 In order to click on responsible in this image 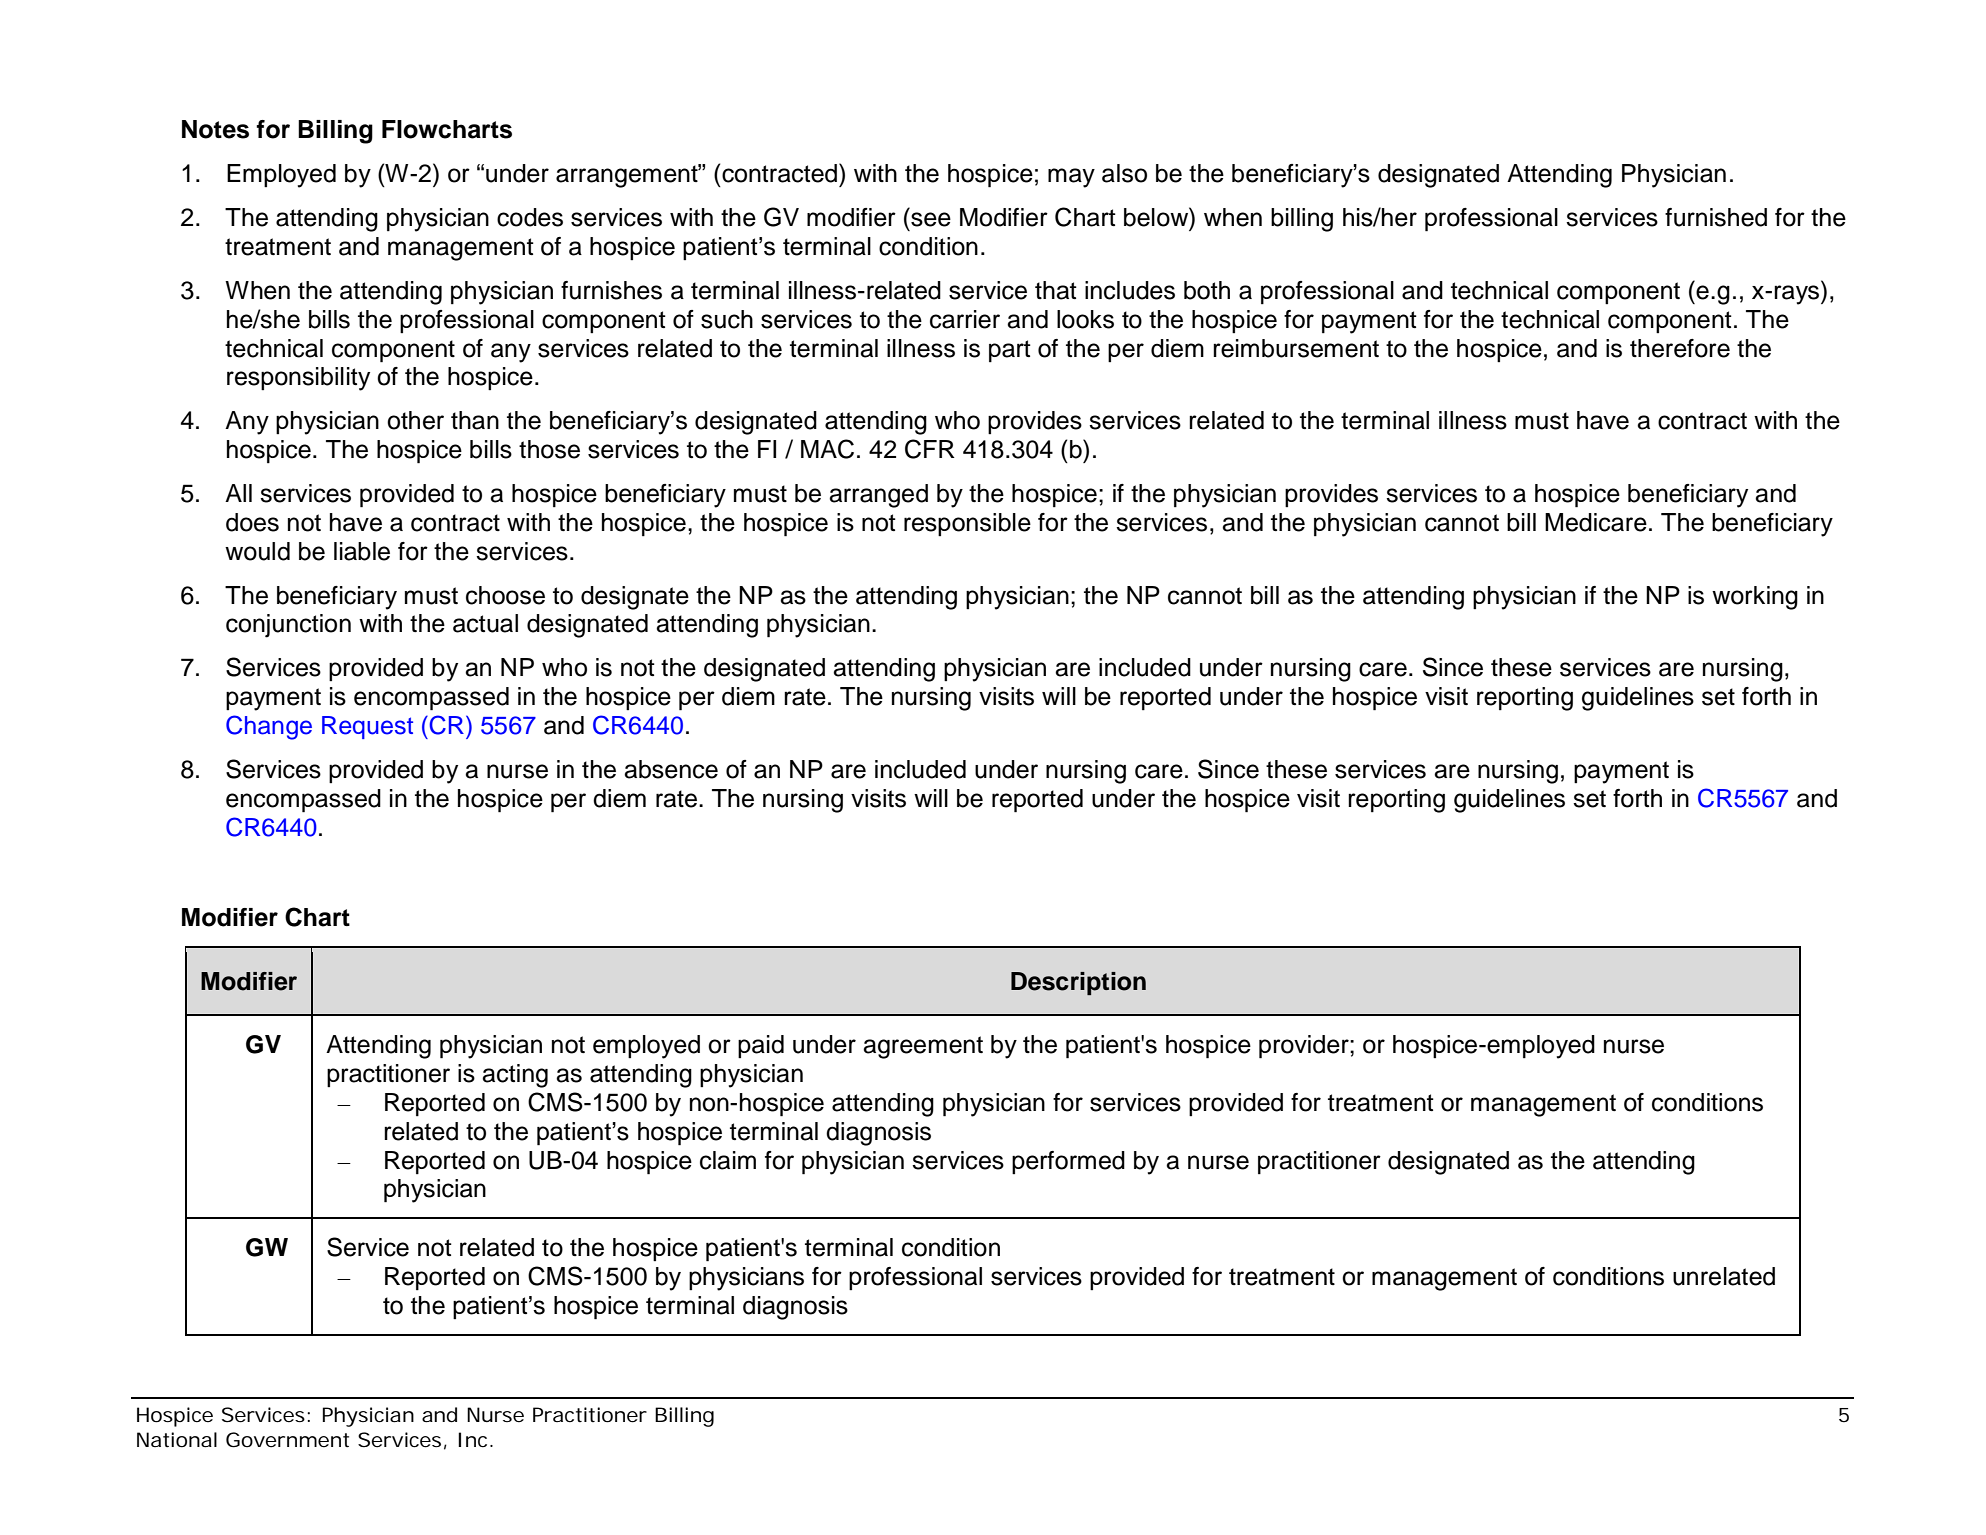, I will do `click(967, 524)`.
